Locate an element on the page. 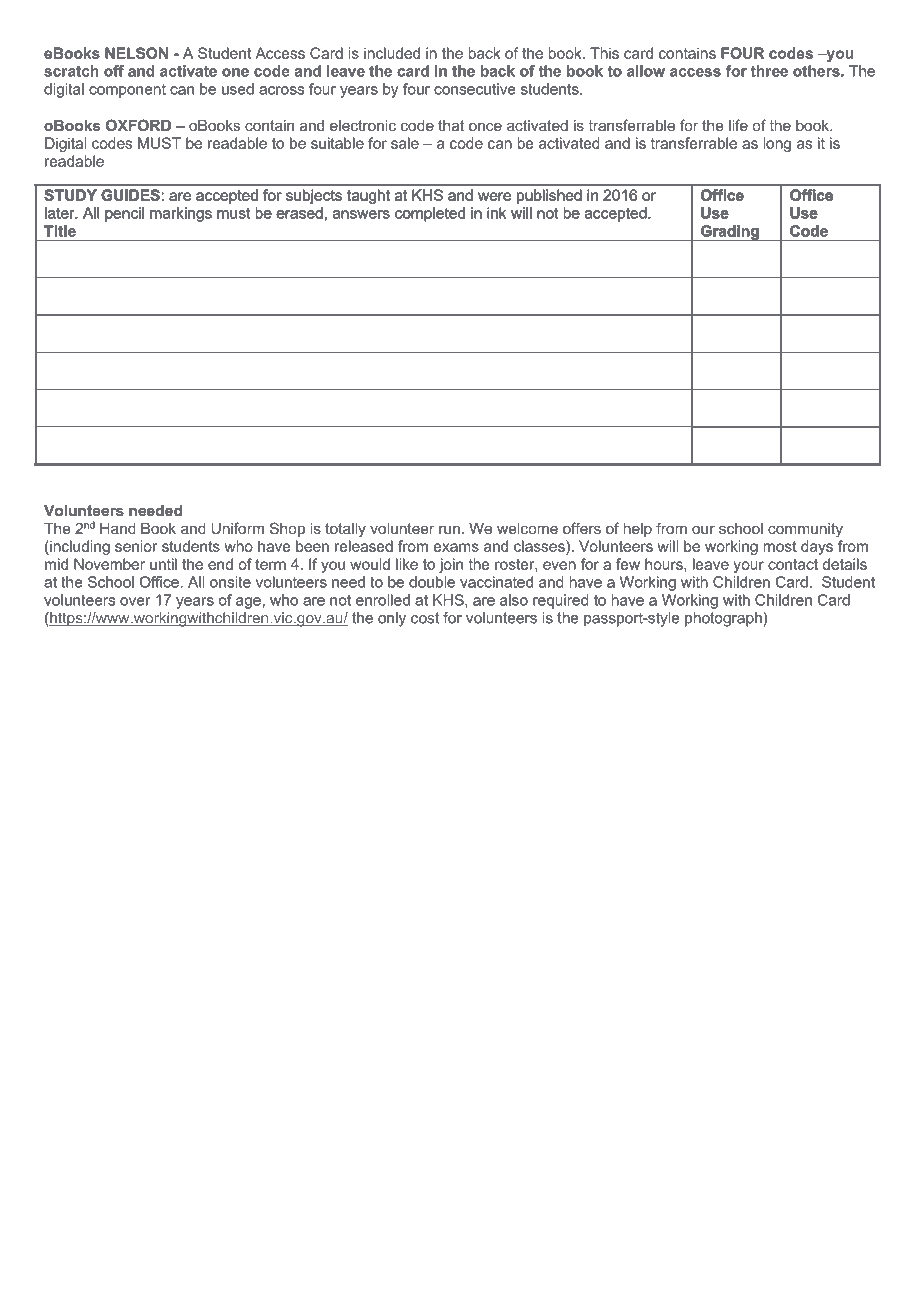 The image size is (924, 1308). completed is located at coordinates (430, 214).
